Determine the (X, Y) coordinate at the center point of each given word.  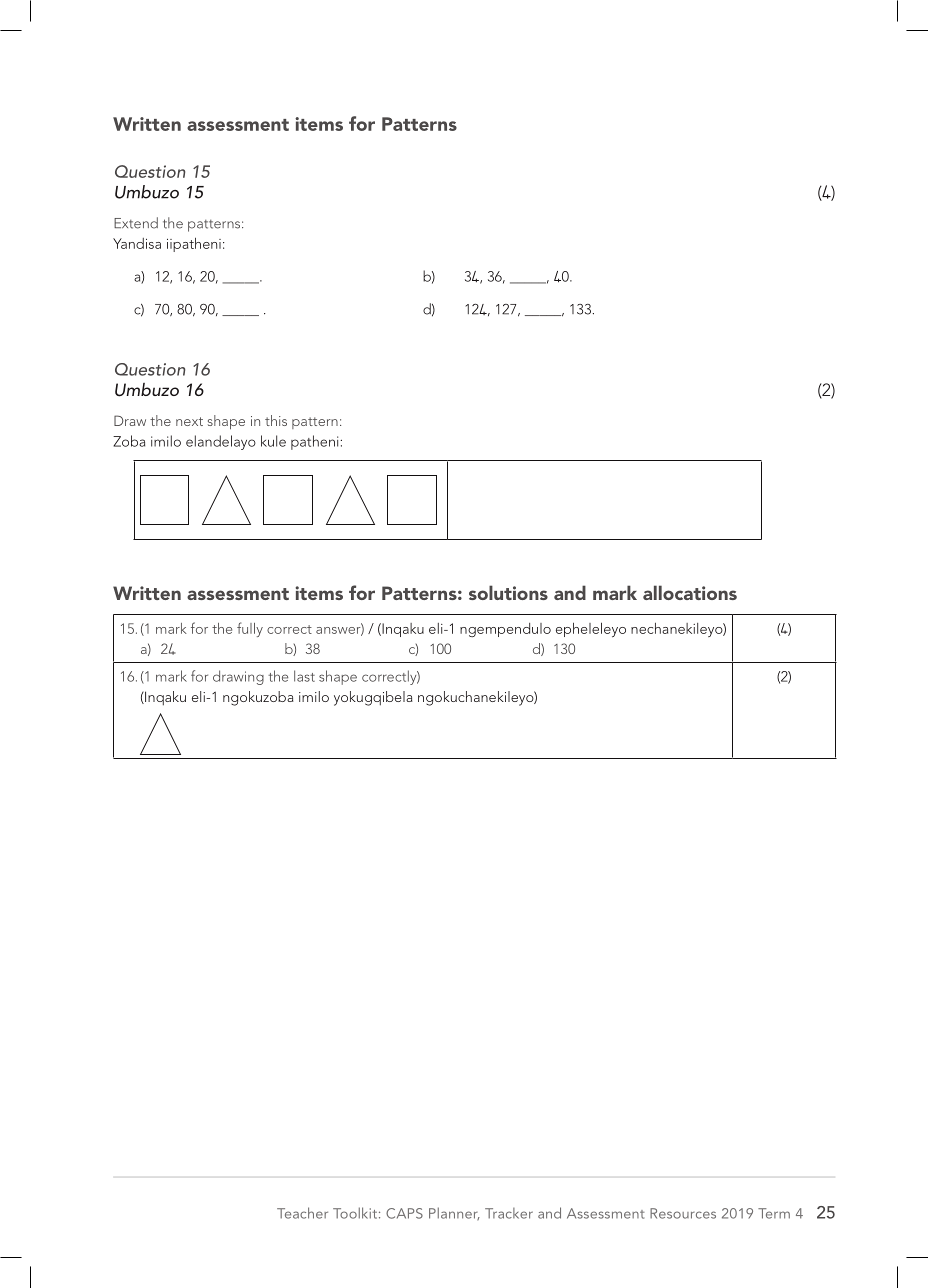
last (304, 676)
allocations (690, 592)
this (276, 420)
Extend (136, 223)
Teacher (302, 1213)
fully (250, 629)
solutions (508, 592)
